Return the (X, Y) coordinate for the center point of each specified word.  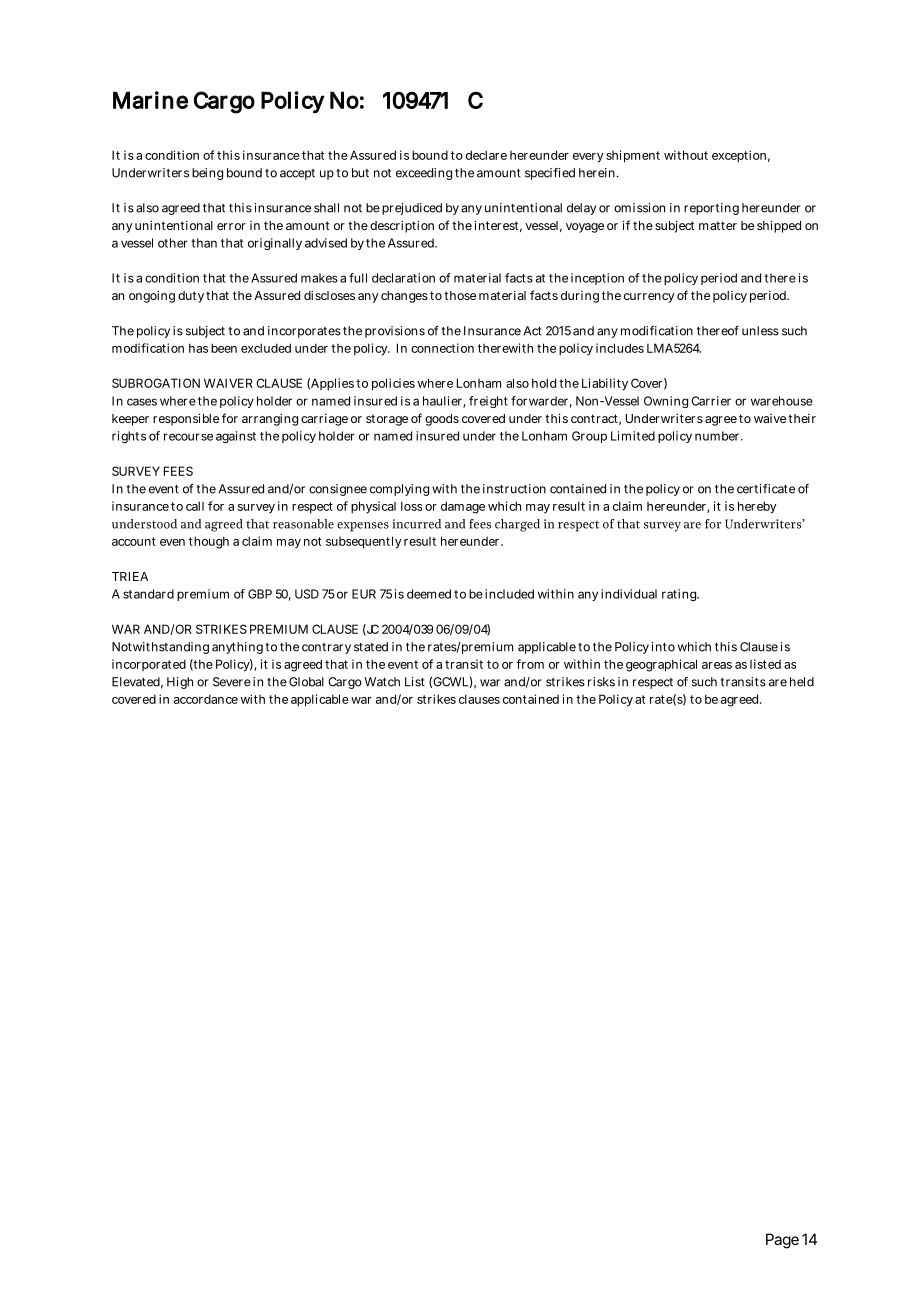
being (207, 174)
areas (717, 665)
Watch (382, 682)
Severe (232, 682)
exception (739, 156)
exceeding (424, 174)
